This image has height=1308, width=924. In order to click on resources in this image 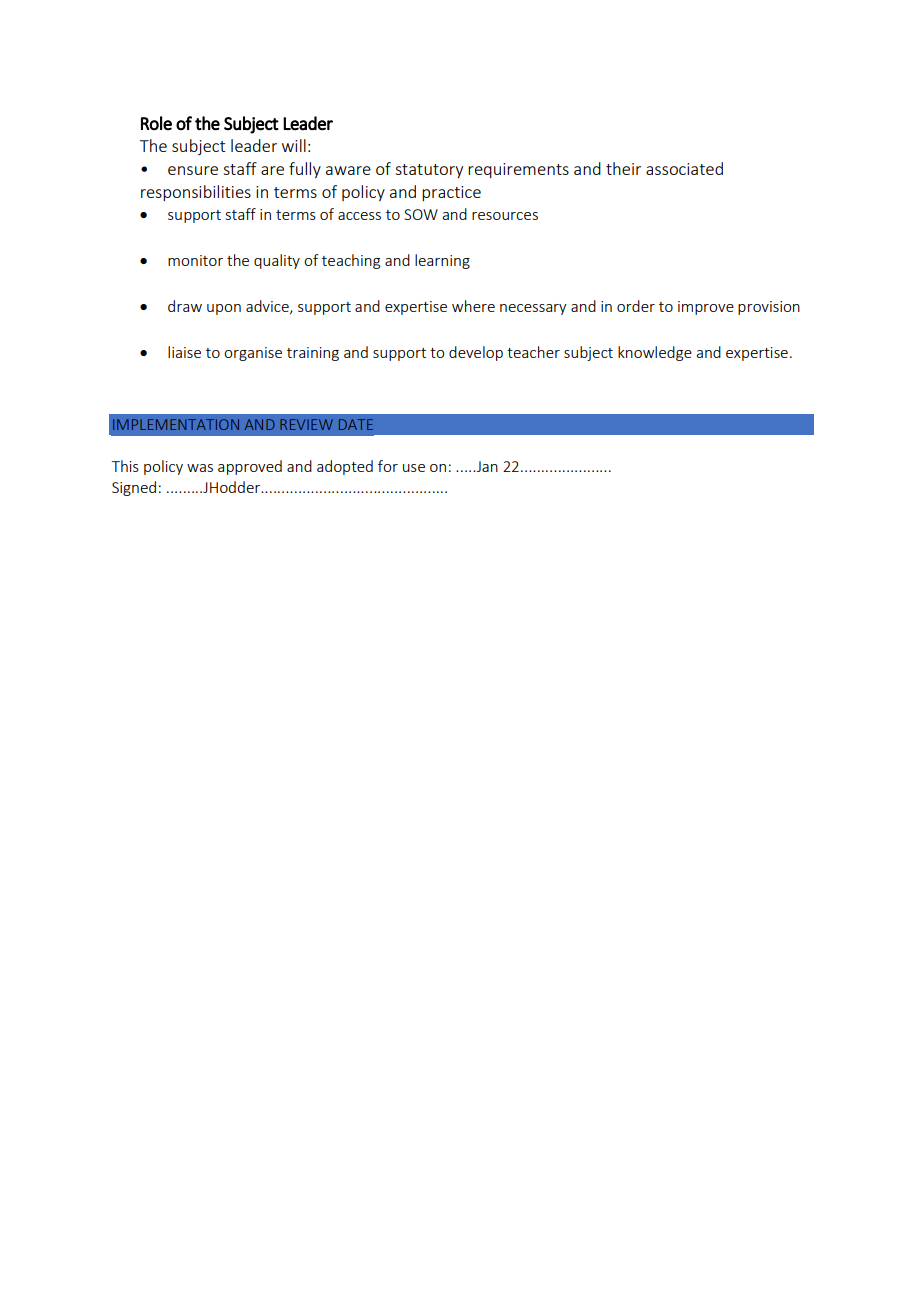, I will do `click(505, 216)`.
